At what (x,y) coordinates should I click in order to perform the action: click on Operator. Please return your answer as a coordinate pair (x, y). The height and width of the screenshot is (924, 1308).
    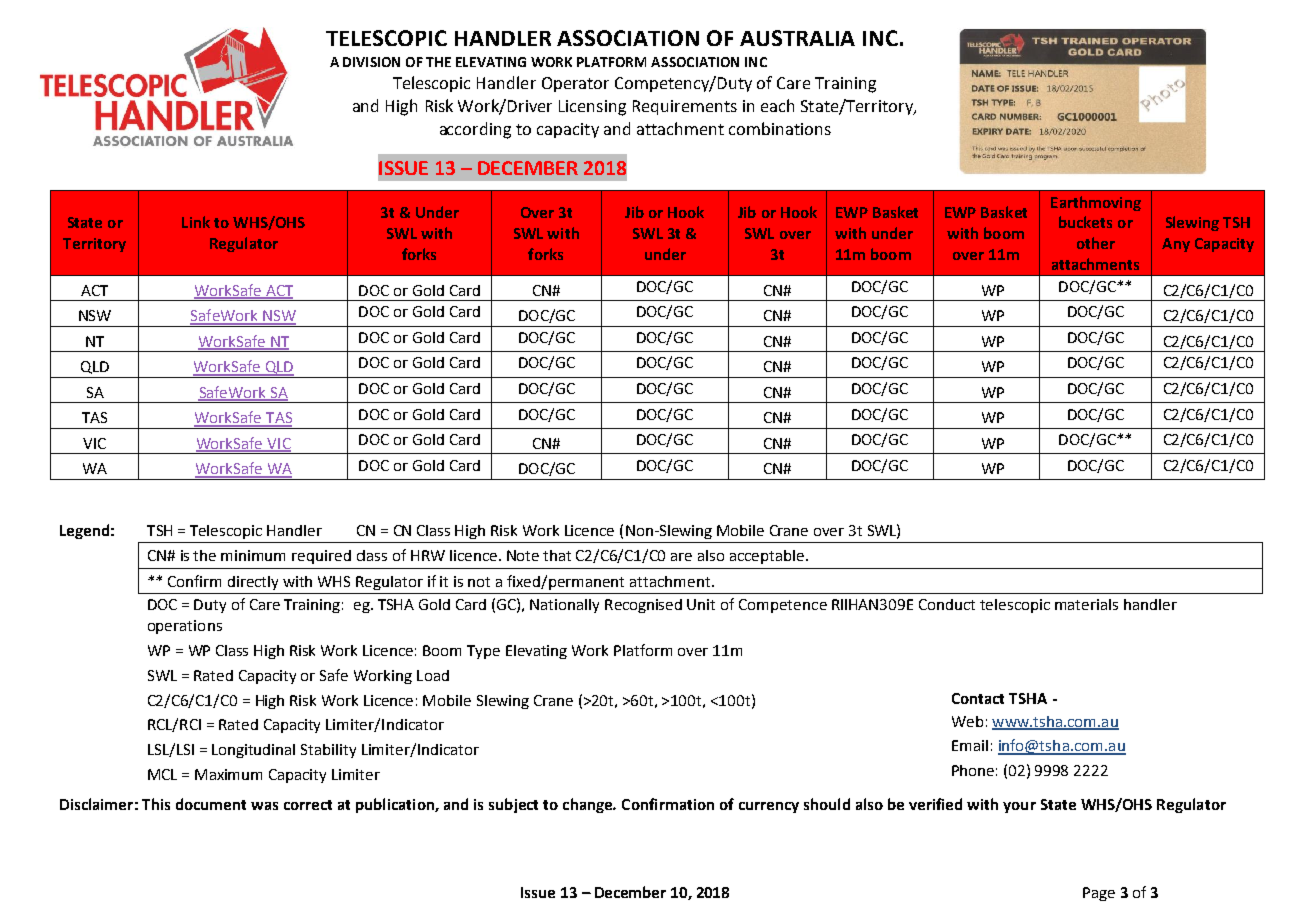
    Looking at the image, I should click on (575, 84).
